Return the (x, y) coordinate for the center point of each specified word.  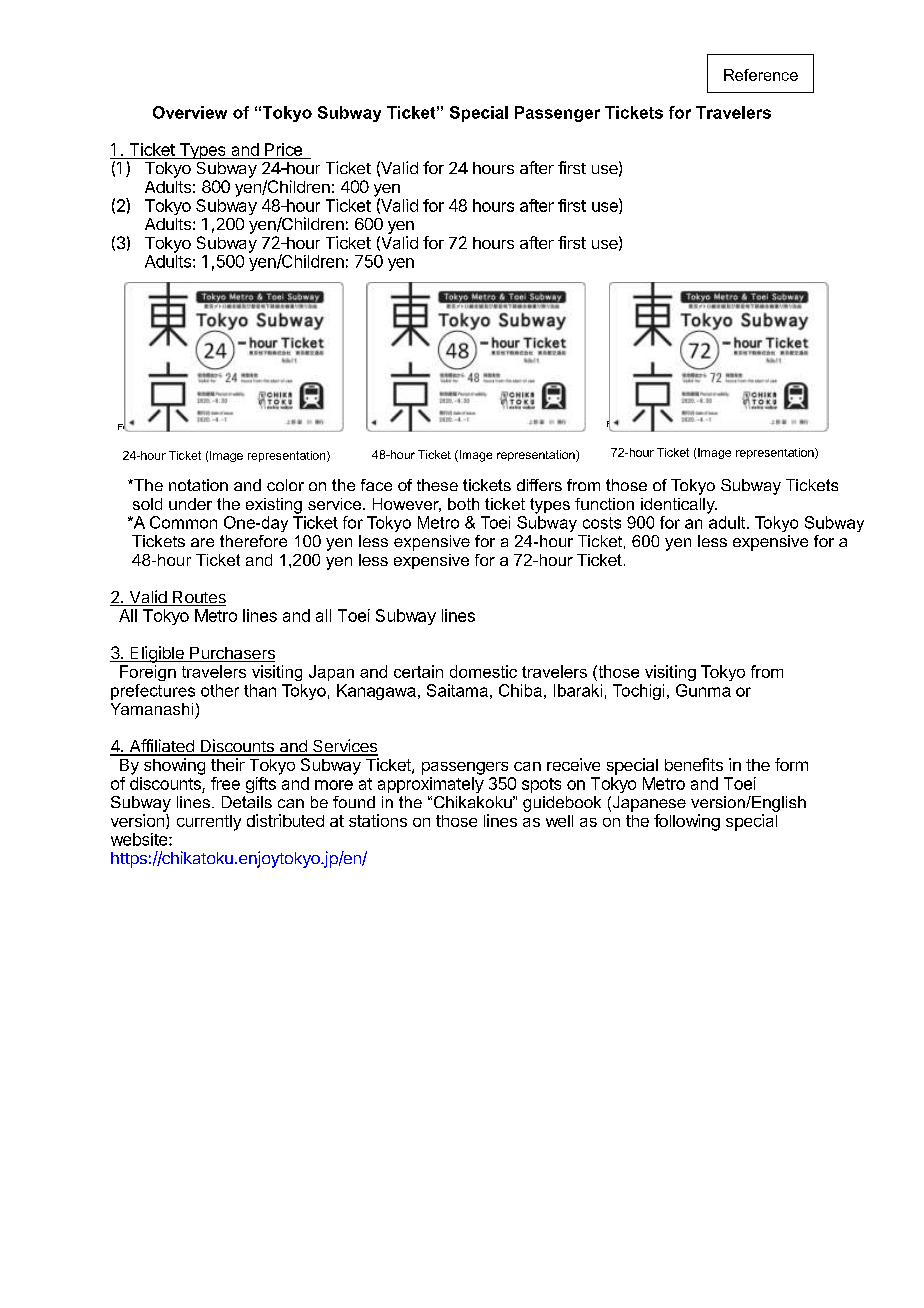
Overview (190, 112)
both (463, 504)
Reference (761, 75)
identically (679, 506)
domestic (483, 671)
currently (209, 823)
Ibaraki (578, 690)
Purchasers (231, 654)
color (285, 485)
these (437, 485)
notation (198, 485)
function (604, 504)
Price (283, 149)
